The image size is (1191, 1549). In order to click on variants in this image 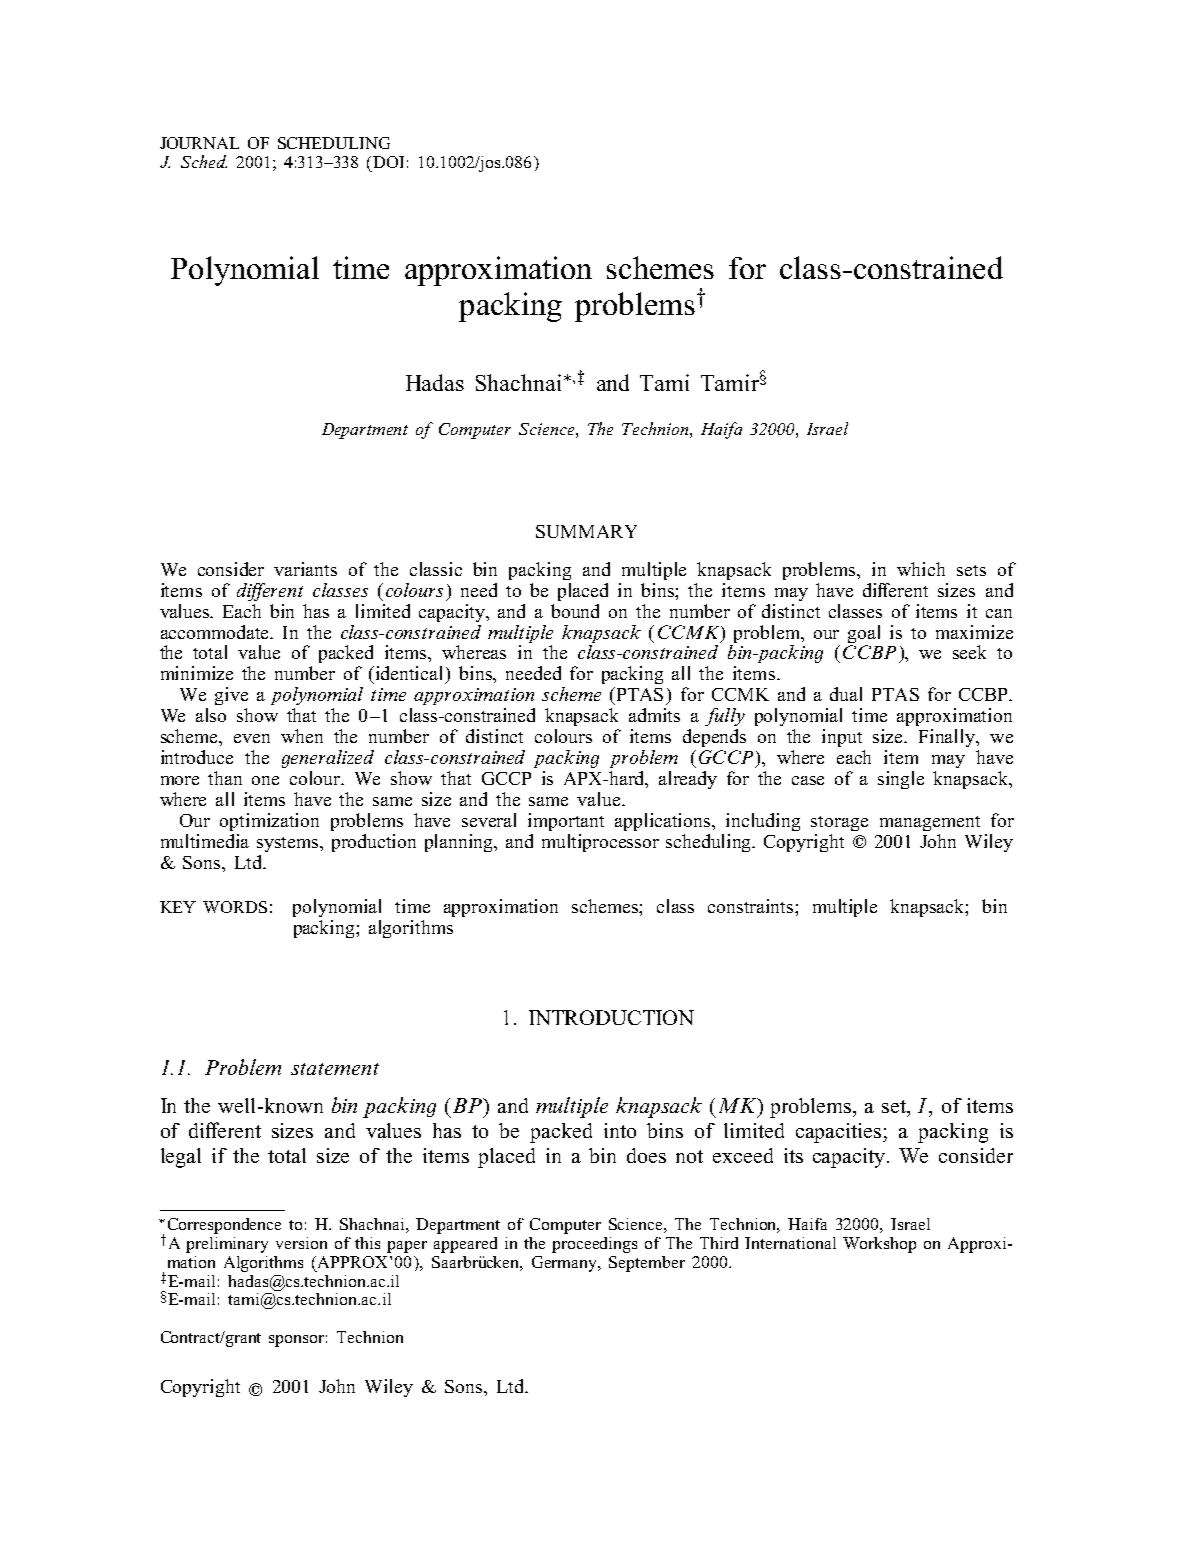, I will do `click(305, 569)`.
